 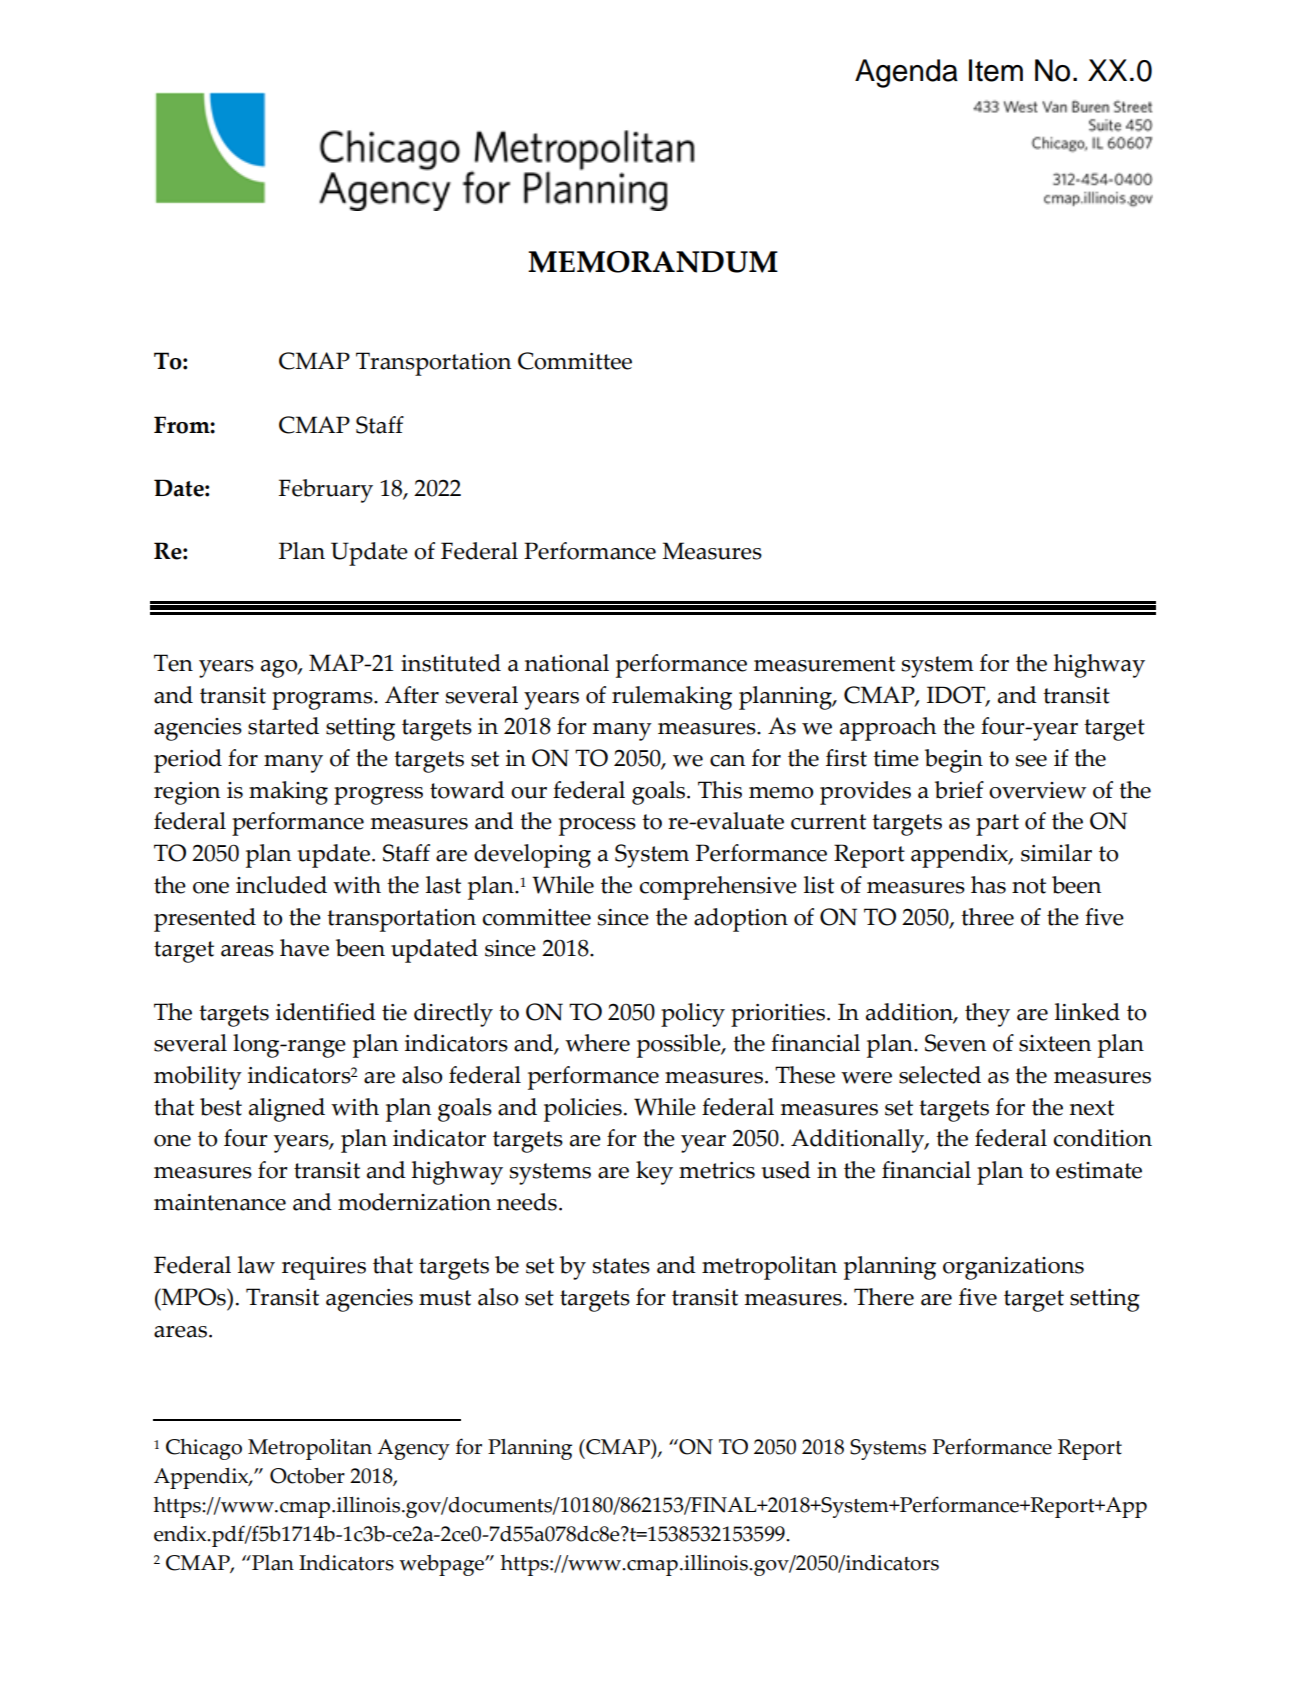 What do you see at coordinates (326, 491) in the document?
I see `February` at bounding box center [326, 491].
